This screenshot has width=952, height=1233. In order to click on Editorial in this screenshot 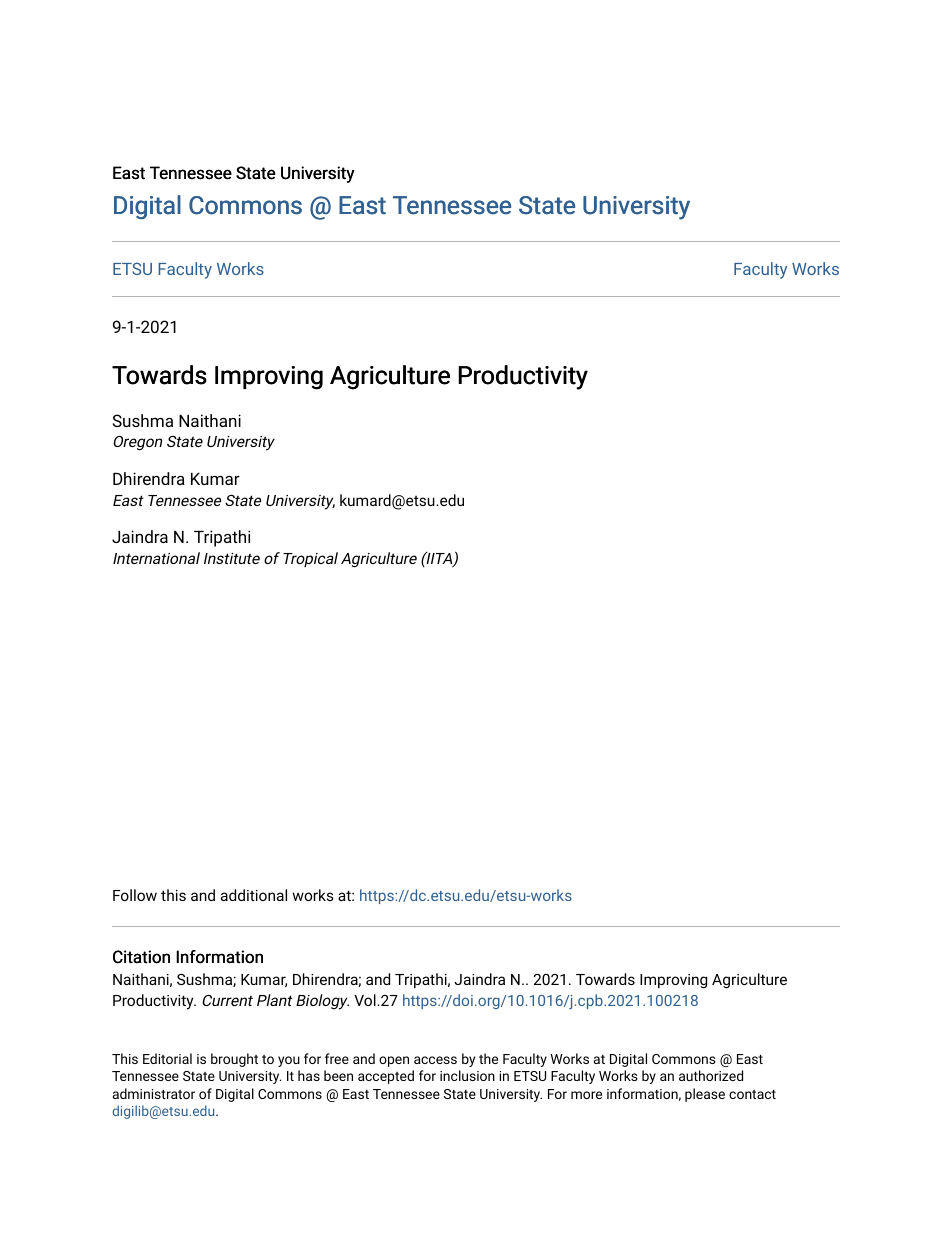, I will do `click(167, 1058)`.
